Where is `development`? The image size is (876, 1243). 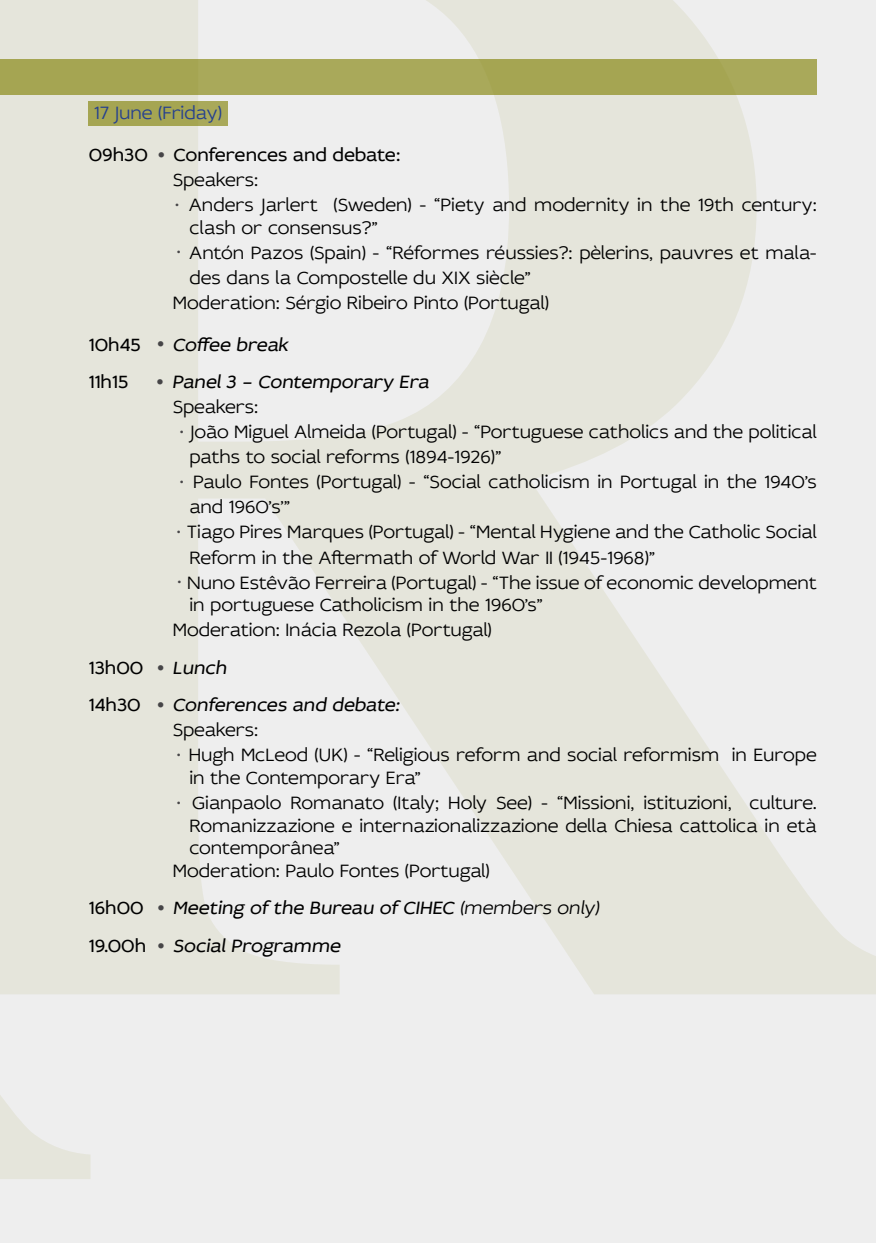 development is located at coordinates (758, 584).
